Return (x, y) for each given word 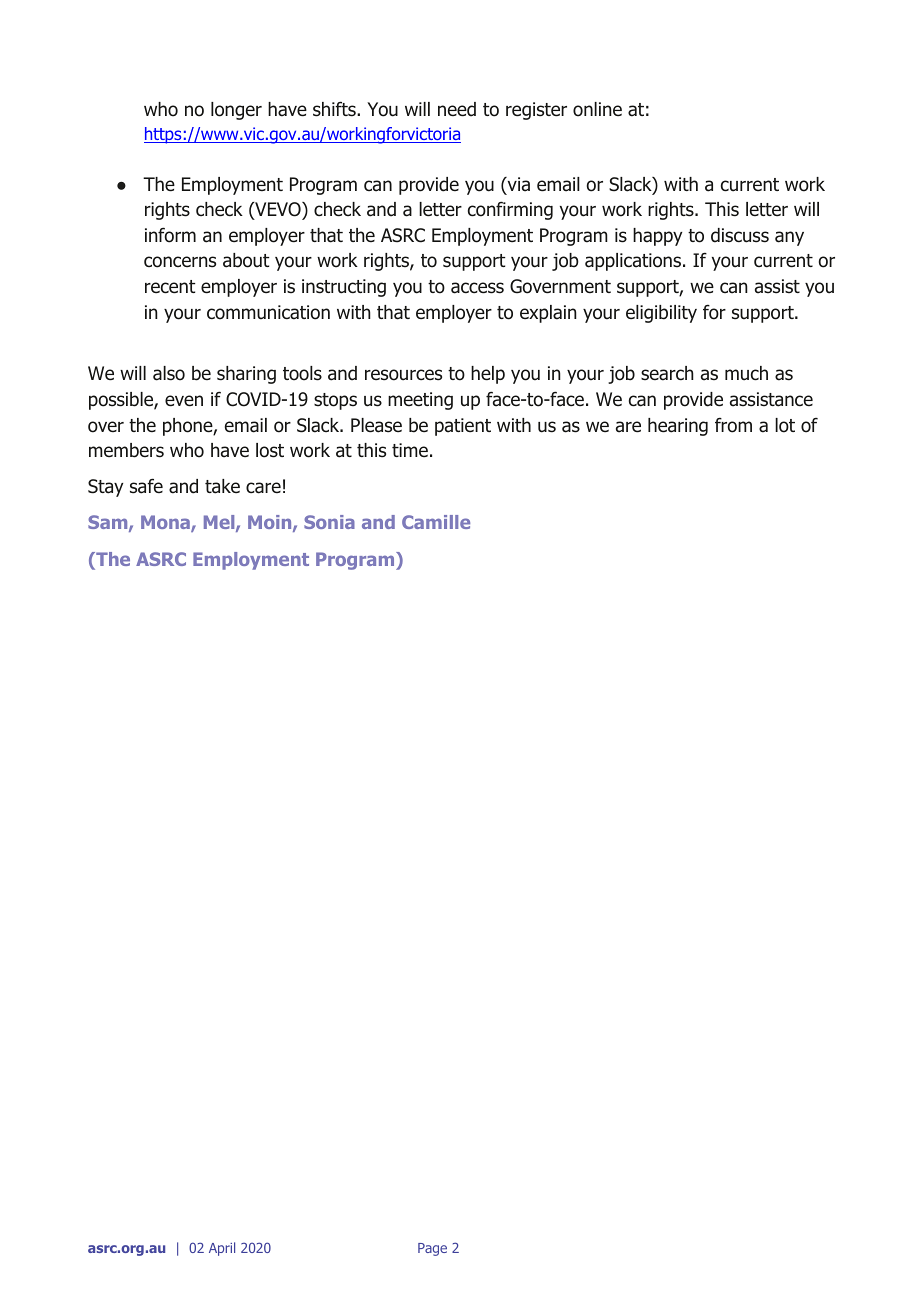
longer (236, 111)
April (222, 1249)
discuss (740, 235)
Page (432, 1249)
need (457, 109)
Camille (436, 522)
